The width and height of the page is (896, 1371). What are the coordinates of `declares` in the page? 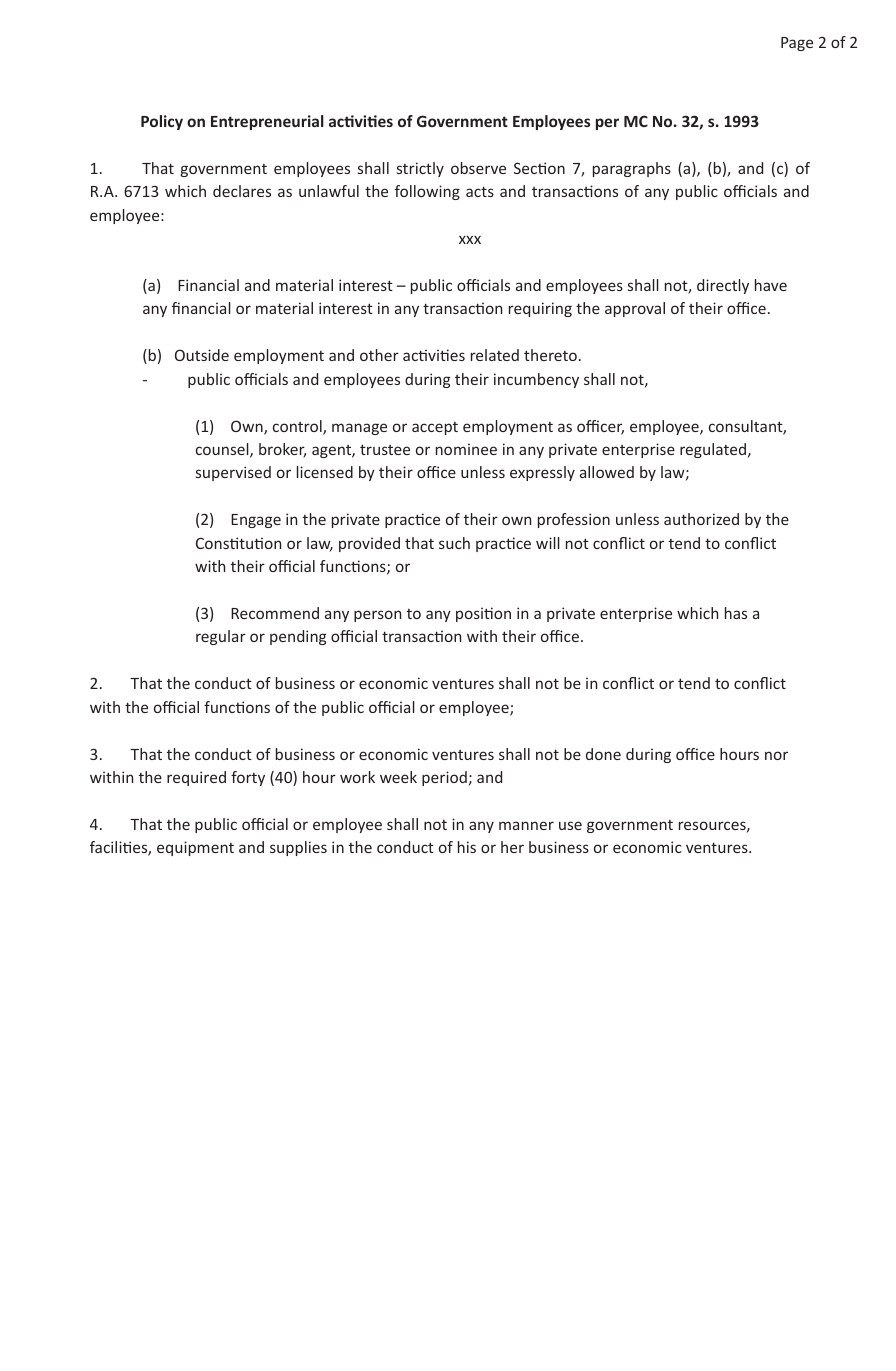 It's located at (242, 191).
